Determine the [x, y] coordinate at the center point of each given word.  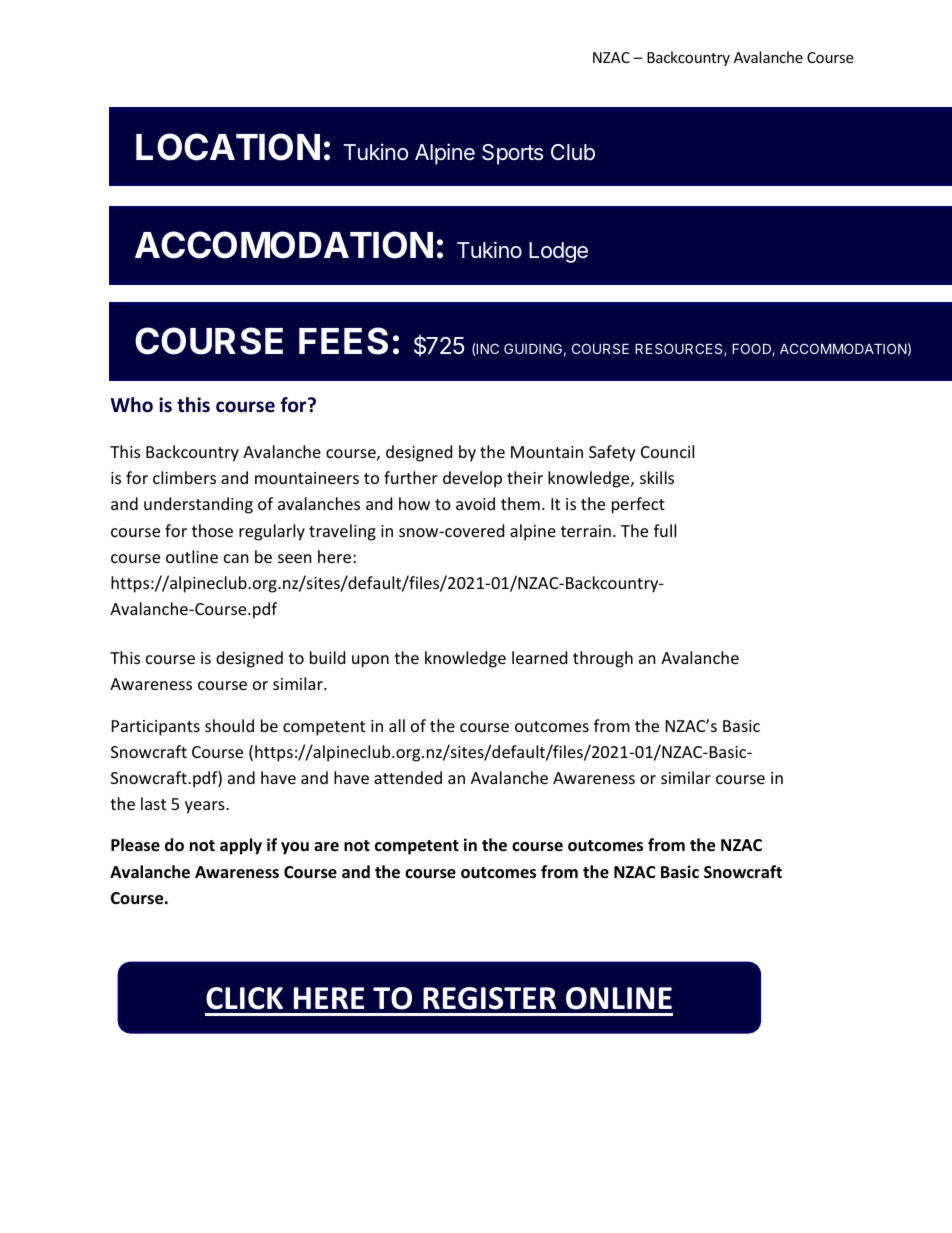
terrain [586, 531]
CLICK [244, 998]
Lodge [558, 252]
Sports [512, 154]
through [603, 659]
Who [132, 405]
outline [192, 556]
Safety [612, 453]
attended [408, 777]
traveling [342, 532]
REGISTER [489, 998]
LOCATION [228, 147]
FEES [343, 341]
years [206, 807]
